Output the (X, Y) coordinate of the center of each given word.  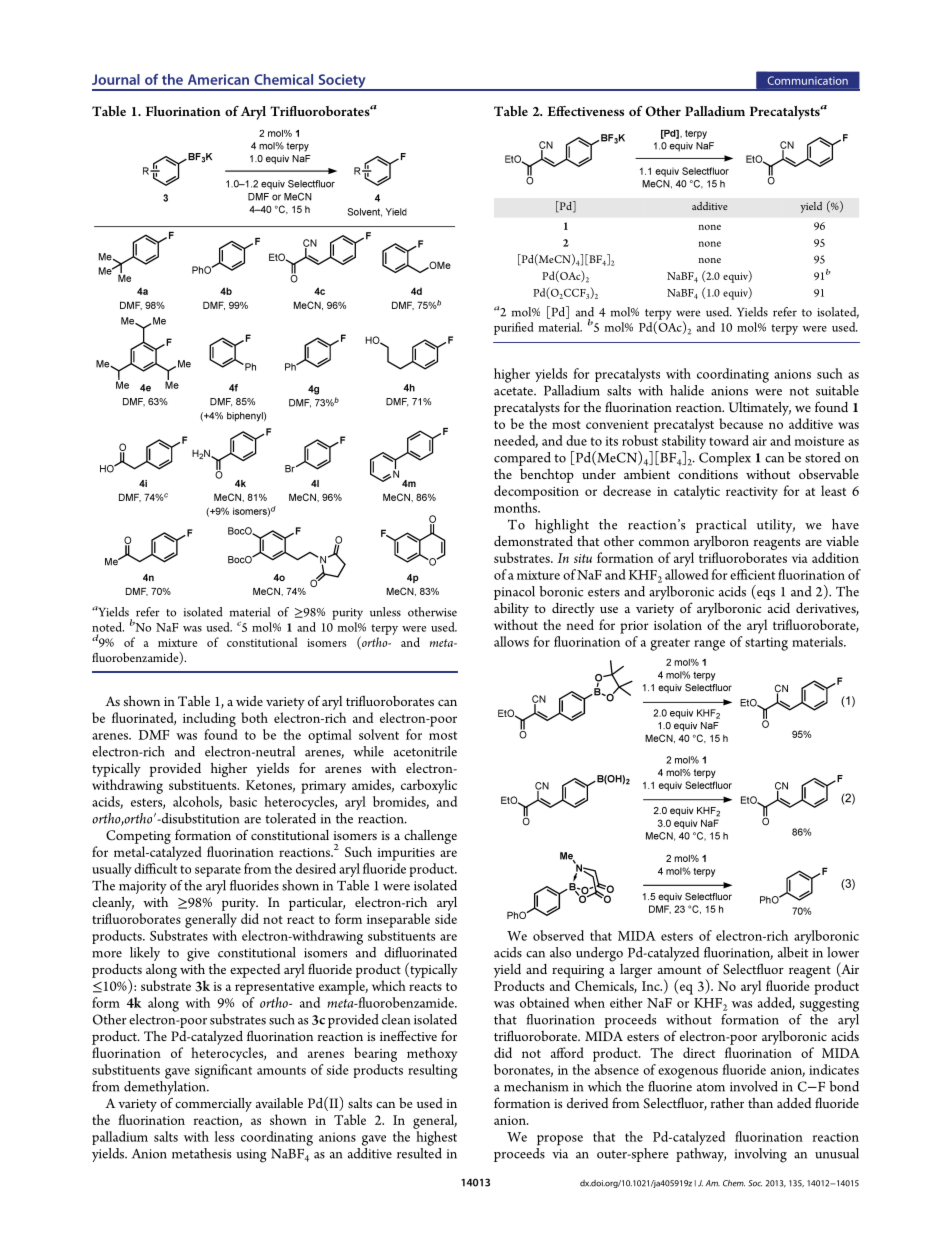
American (218, 79)
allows (511, 641)
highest (436, 1138)
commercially (213, 1105)
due (576, 440)
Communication (808, 80)
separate (218, 871)
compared (522, 459)
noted (108, 627)
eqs (765, 595)
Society (342, 82)
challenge (430, 837)
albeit (793, 952)
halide (687, 390)
